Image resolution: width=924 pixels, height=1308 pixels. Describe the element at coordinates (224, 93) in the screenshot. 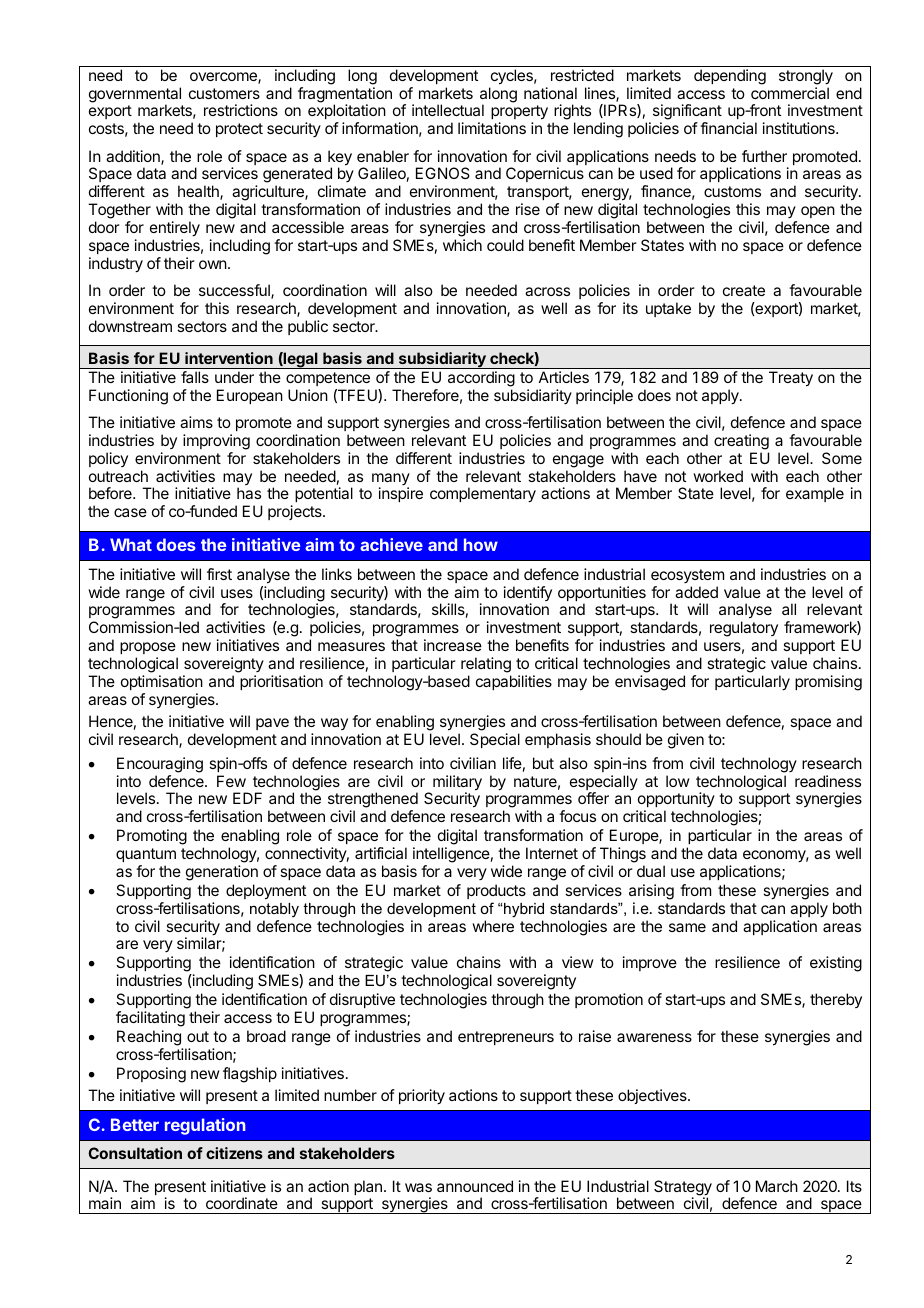

I see `customers` at that location.
